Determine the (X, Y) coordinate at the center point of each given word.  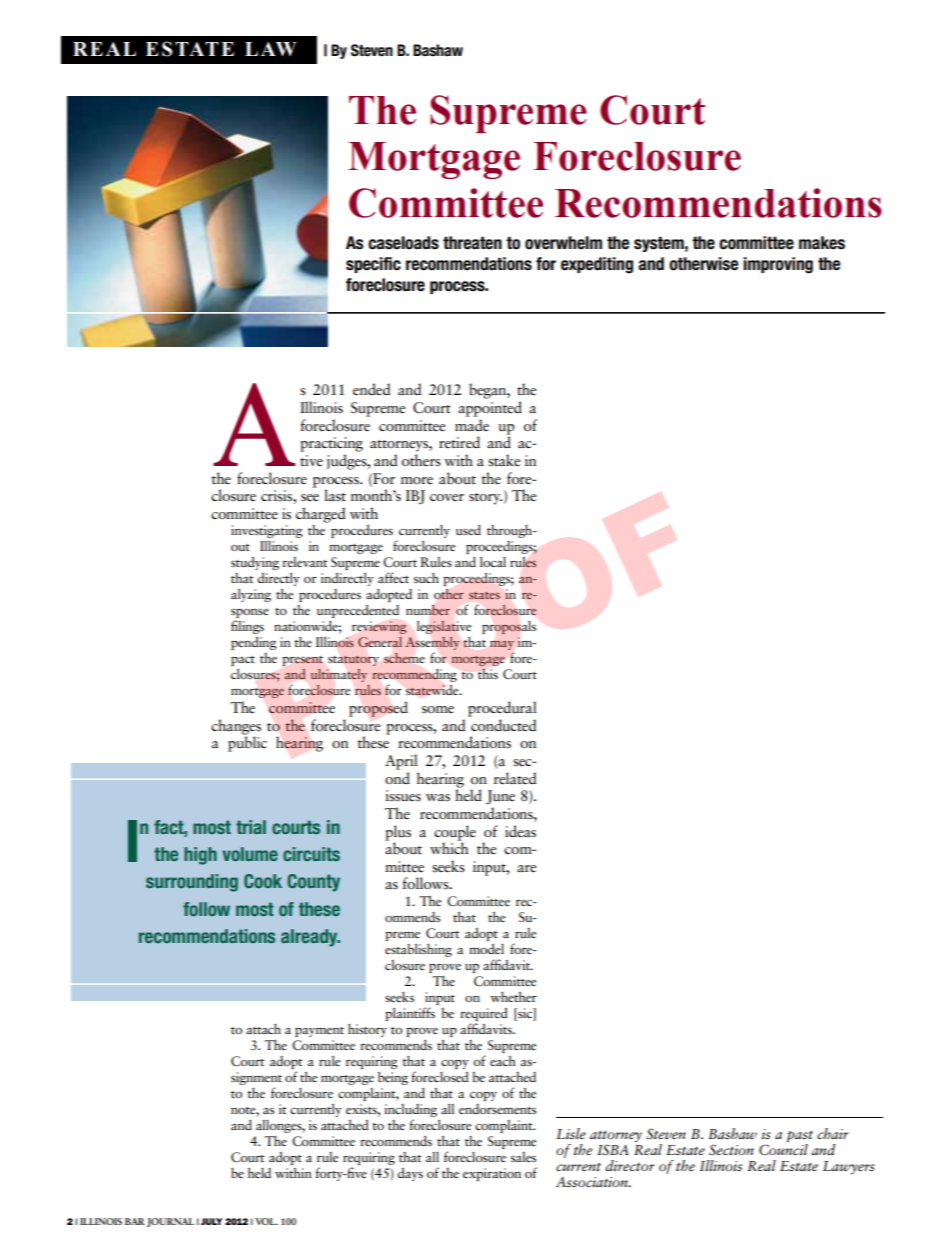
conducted (503, 725)
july (211, 1221)
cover (447, 497)
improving (778, 265)
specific (373, 265)
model (486, 948)
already (310, 938)
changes (236, 728)
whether (513, 996)
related (515, 778)
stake (504, 460)
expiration (492, 1174)
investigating (267, 531)
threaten (472, 243)
